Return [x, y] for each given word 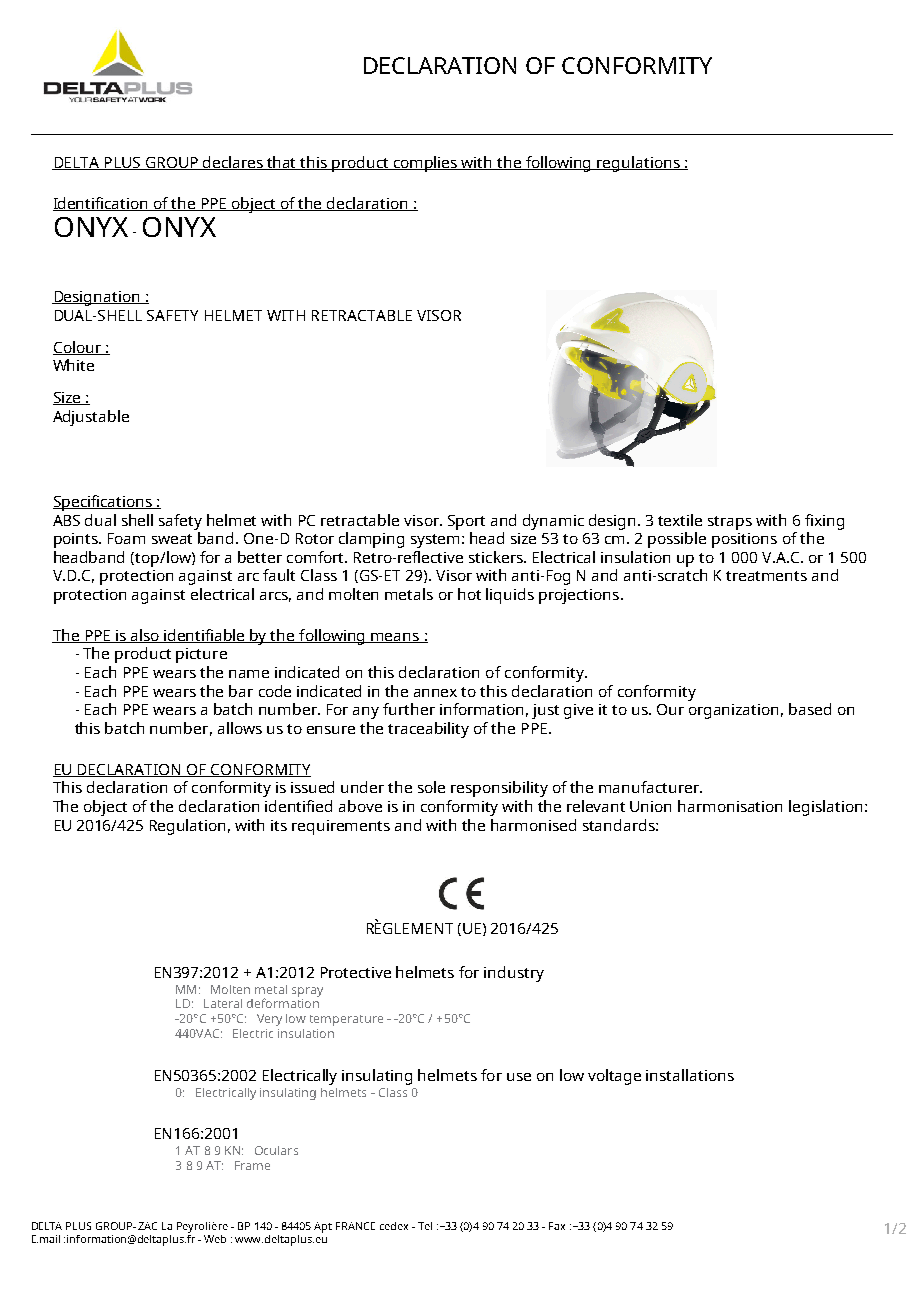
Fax [557, 1226]
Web [215, 1239]
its [279, 825]
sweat [172, 539]
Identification [102, 204]
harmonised [533, 825]
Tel [425, 1226]
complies [426, 164]
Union [650, 806]
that [282, 163]
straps [730, 523]
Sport [466, 522]
